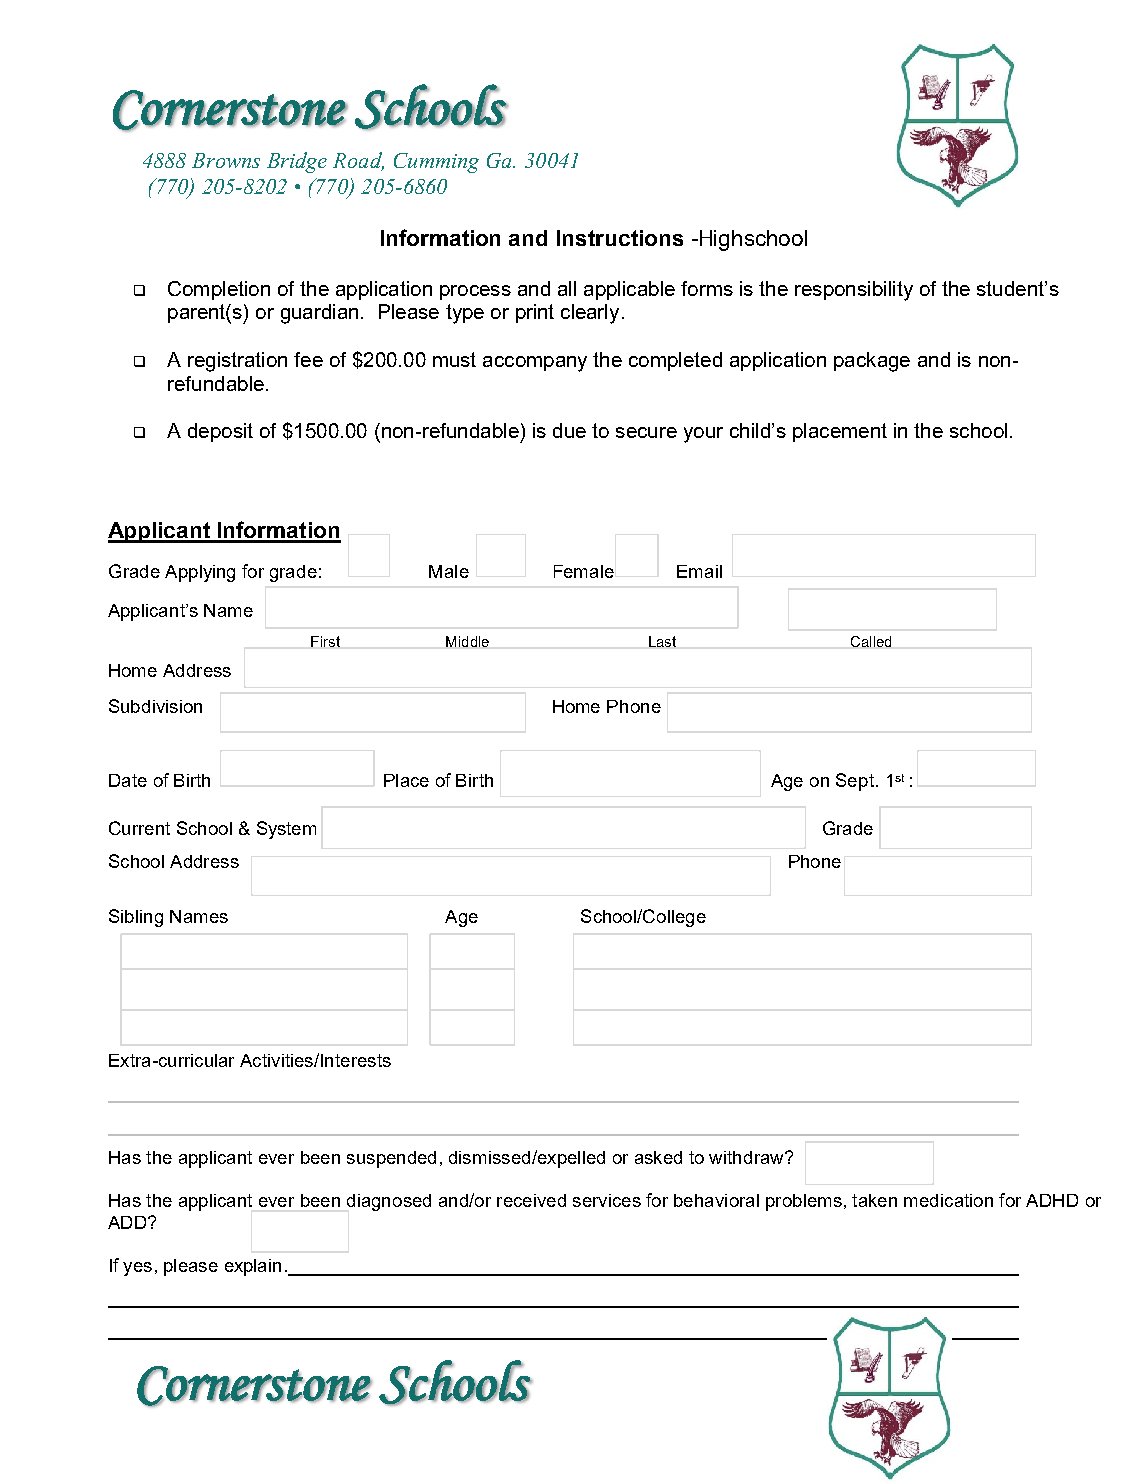  I want to click on explain, so click(253, 1267).
